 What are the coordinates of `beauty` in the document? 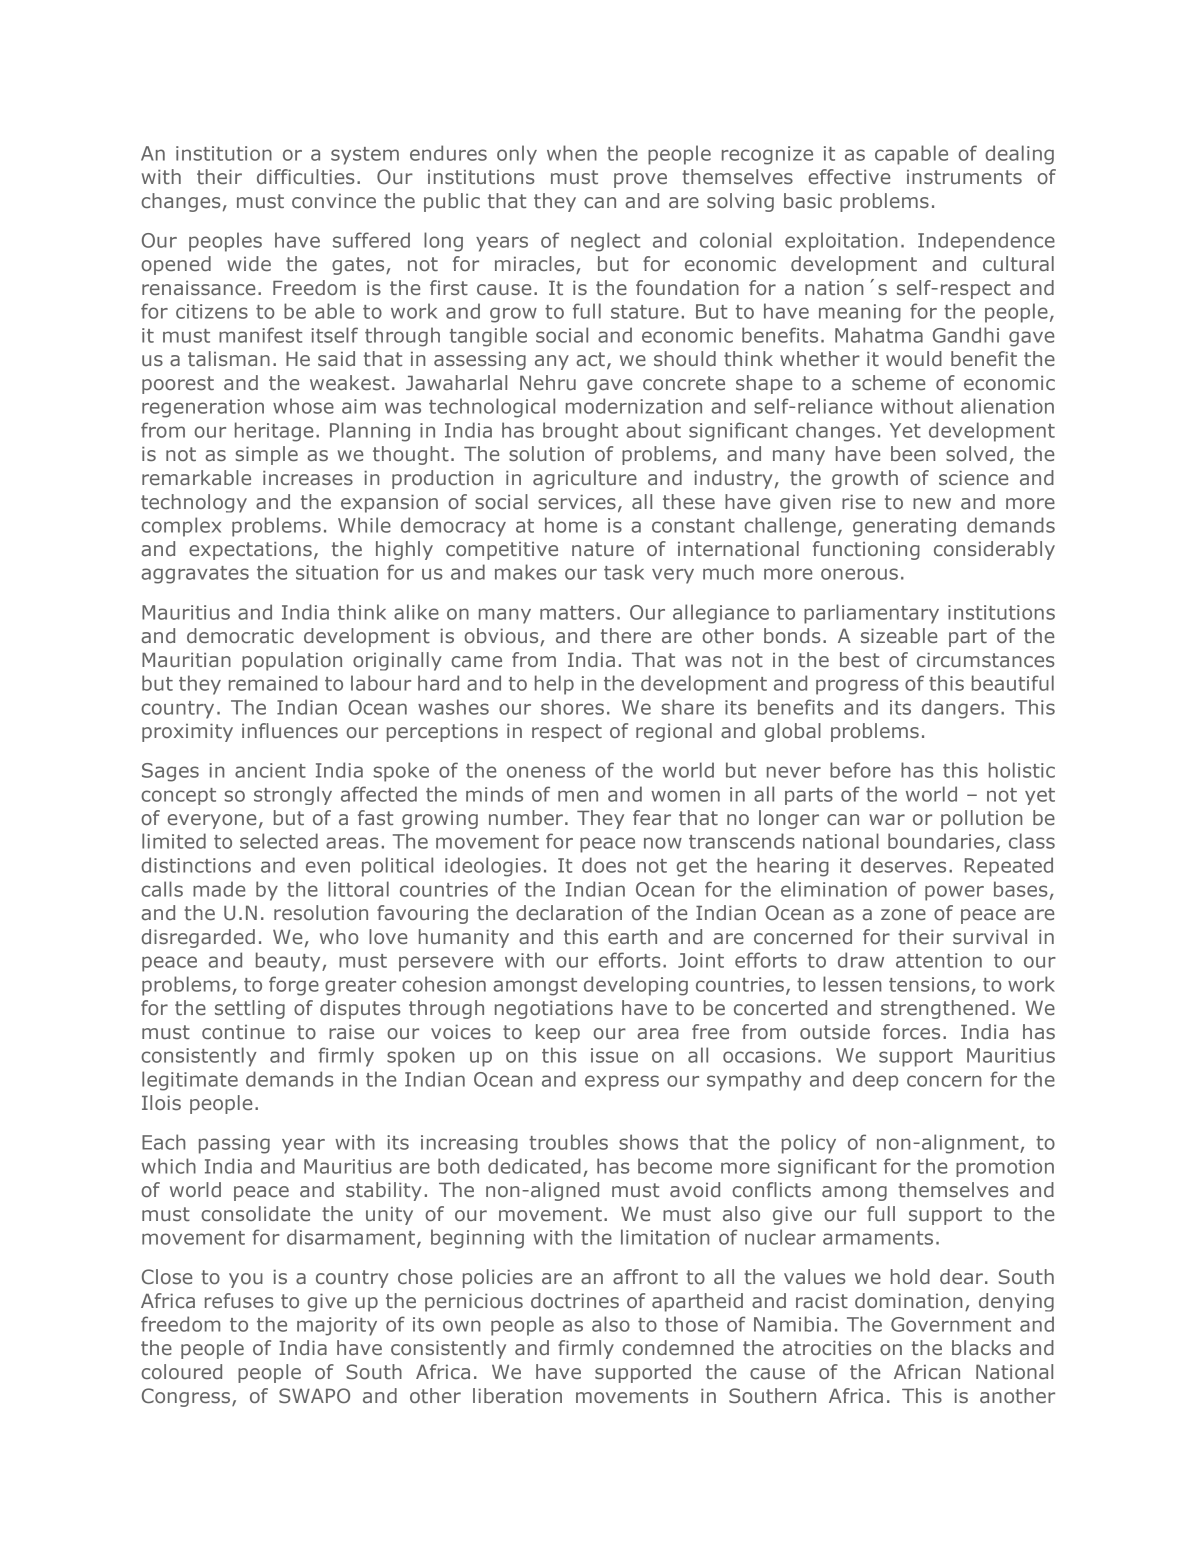 It's located at (289, 962).
